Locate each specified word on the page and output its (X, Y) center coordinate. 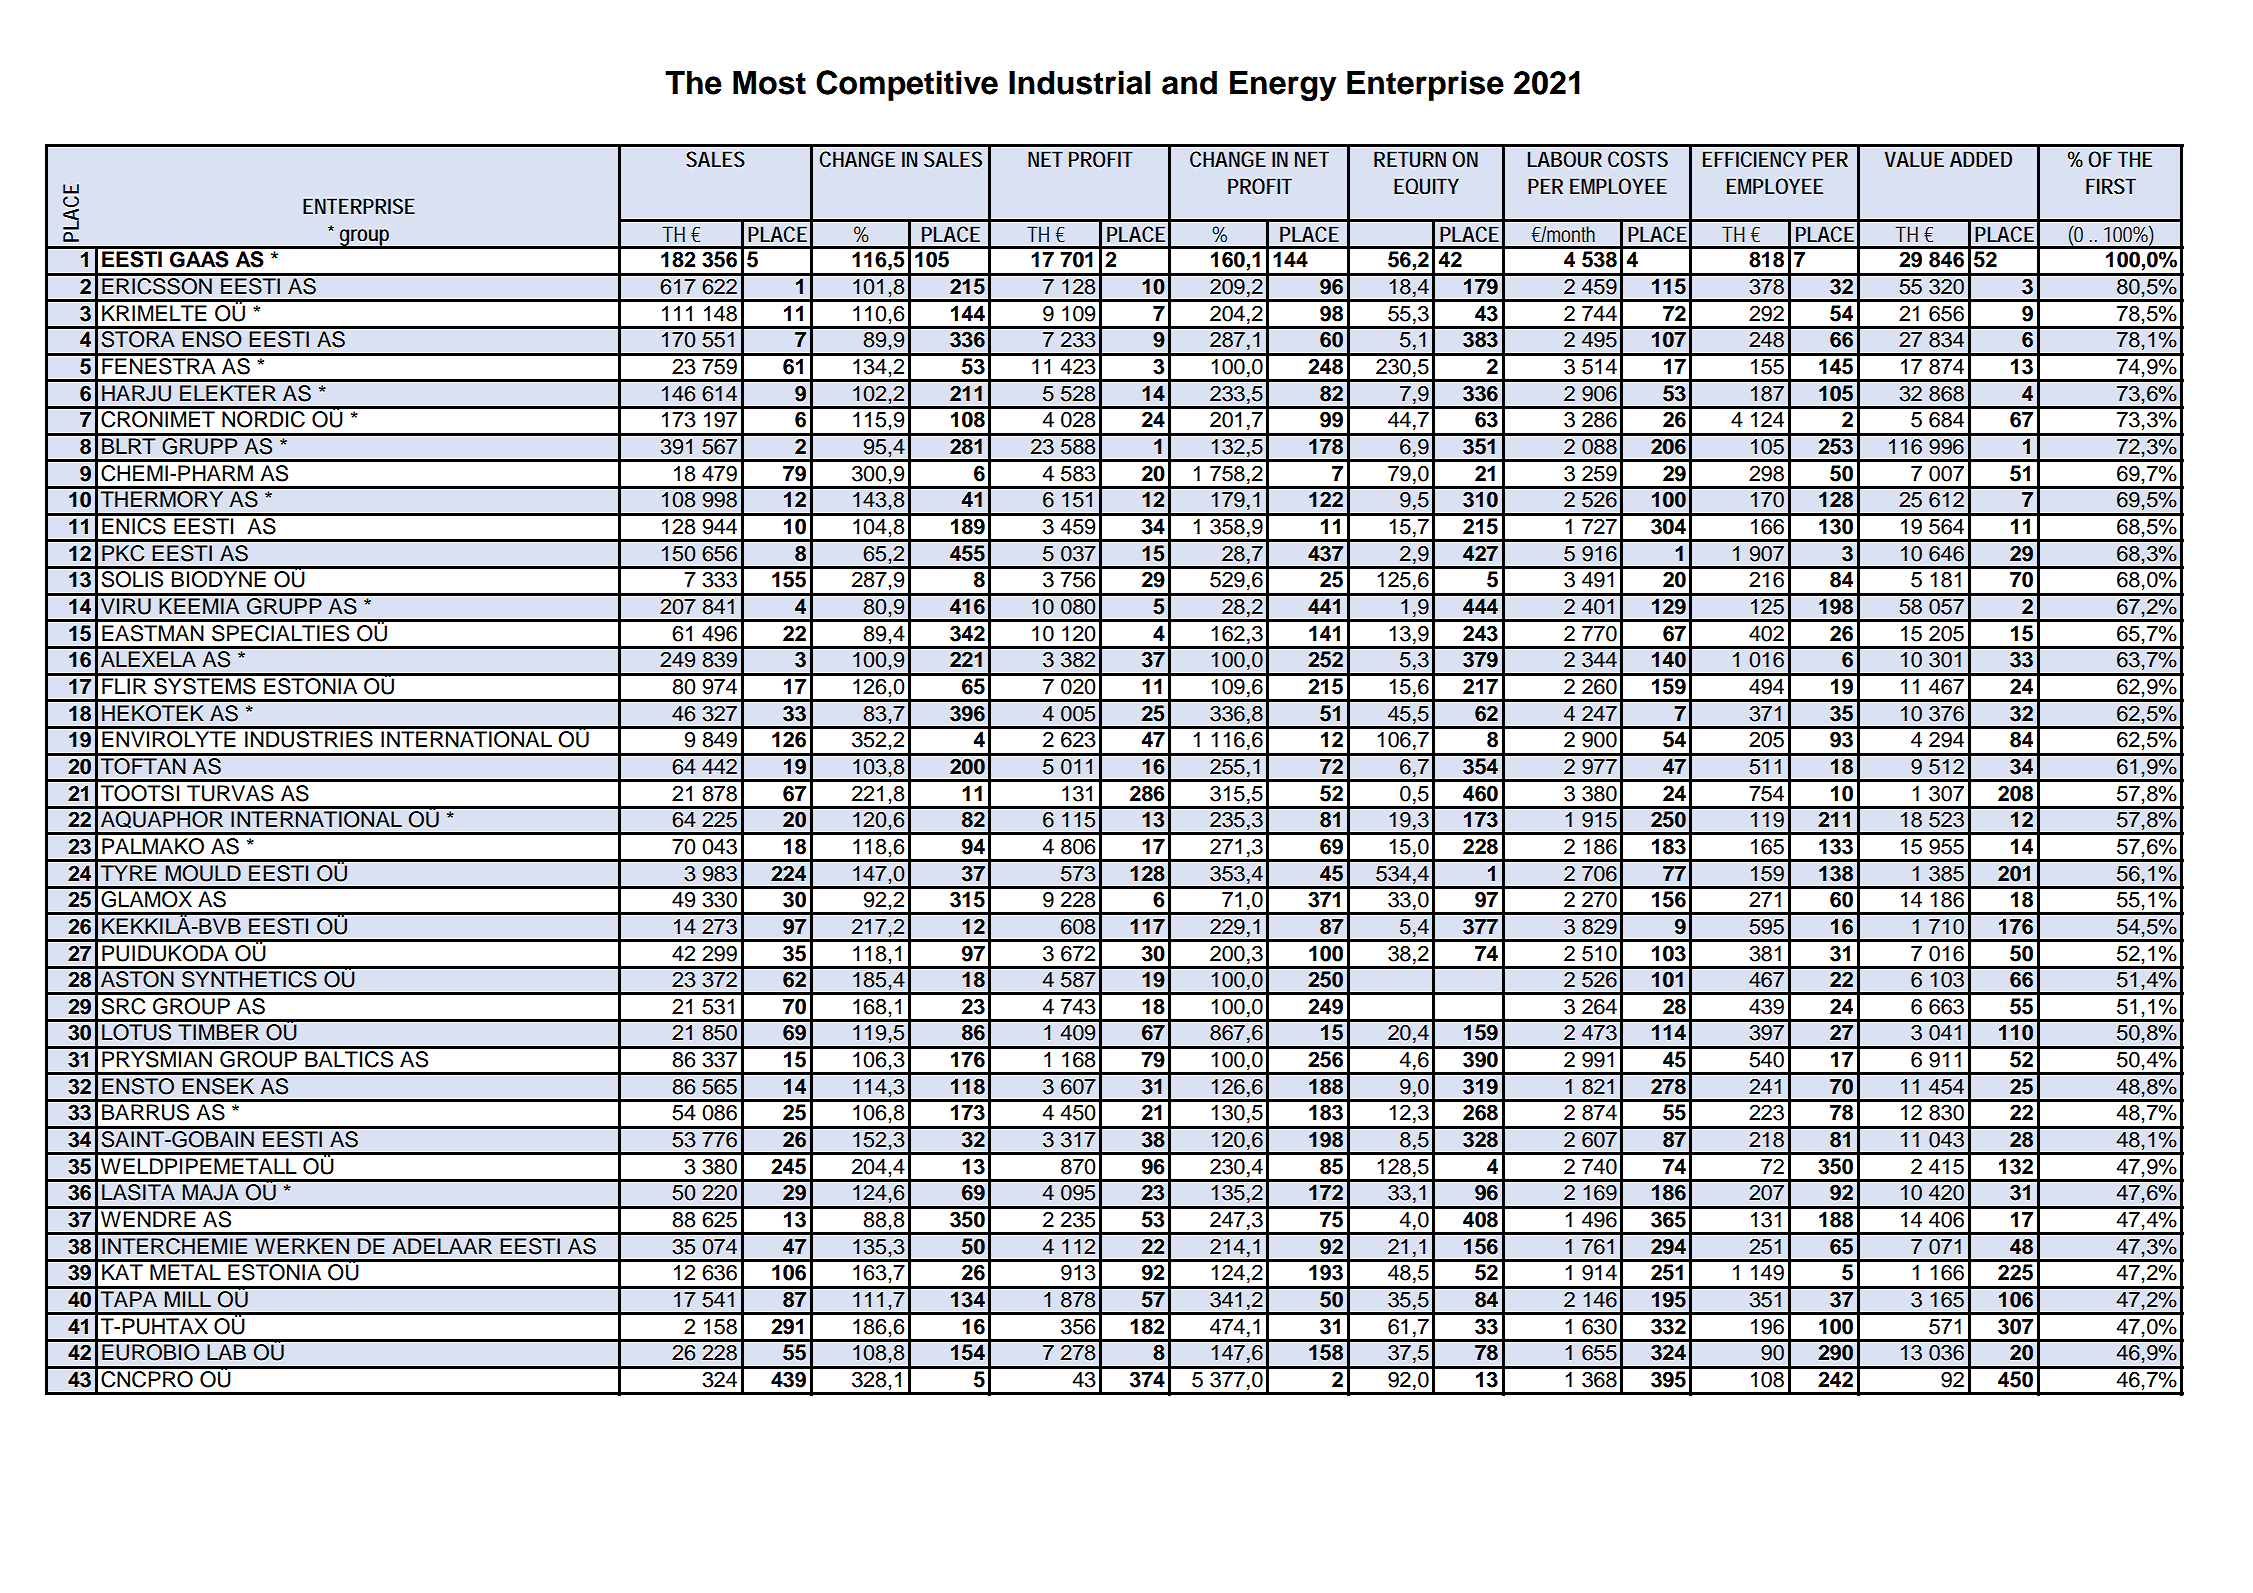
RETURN (1410, 159)
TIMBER (218, 1032)
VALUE (1914, 159)
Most (769, 83)
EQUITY (1426, 186)
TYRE (129, 873)
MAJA (211, 1192)
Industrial (1079, 82)
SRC (123, 1006)
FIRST (2111, 186)
